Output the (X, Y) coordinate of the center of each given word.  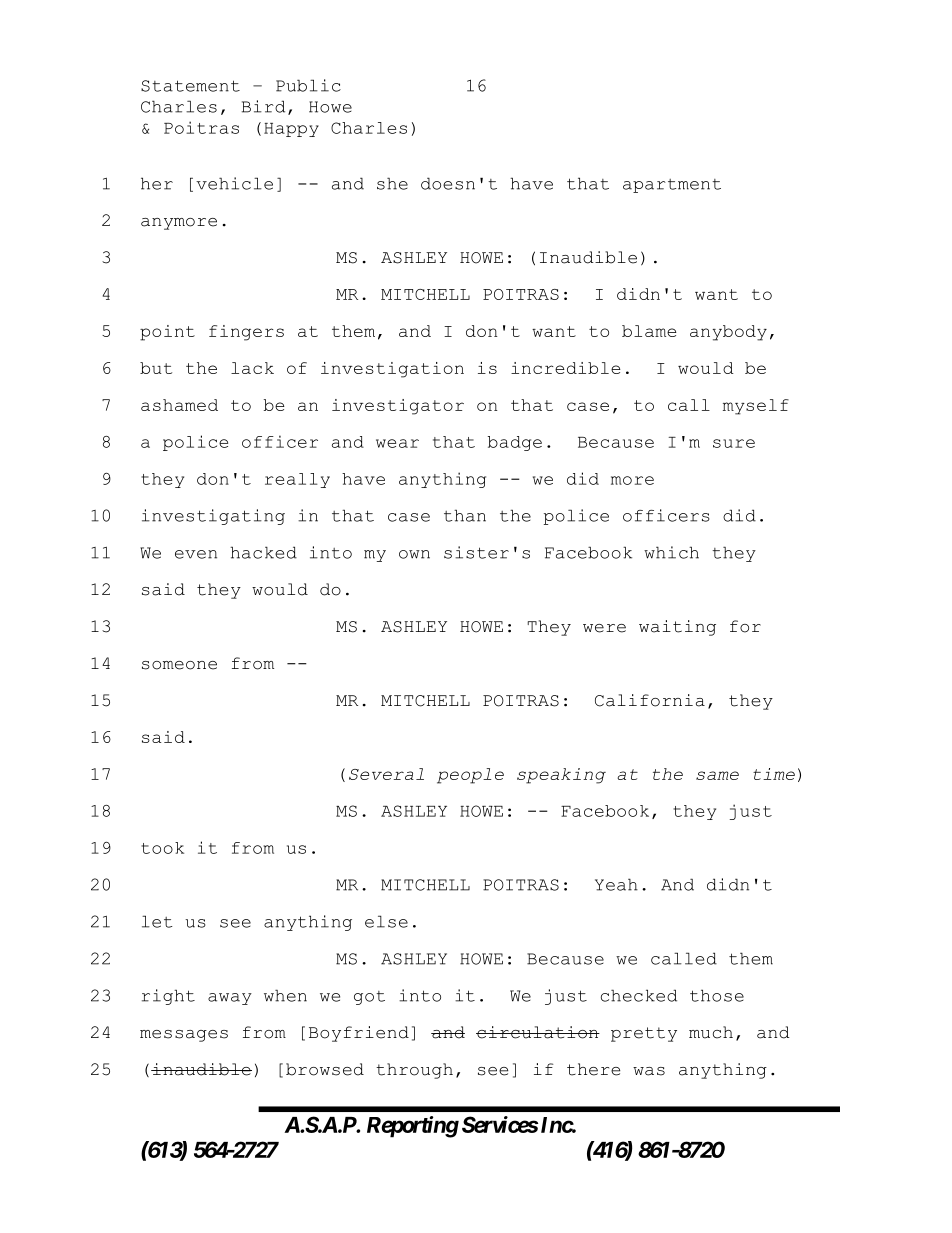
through (414, 1071)
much (711, 1032)
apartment (672, 186)
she (392, 183)
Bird (263, 106)
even (196, 554)
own (414, 554)
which (671, 552)
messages (184, 1036)
